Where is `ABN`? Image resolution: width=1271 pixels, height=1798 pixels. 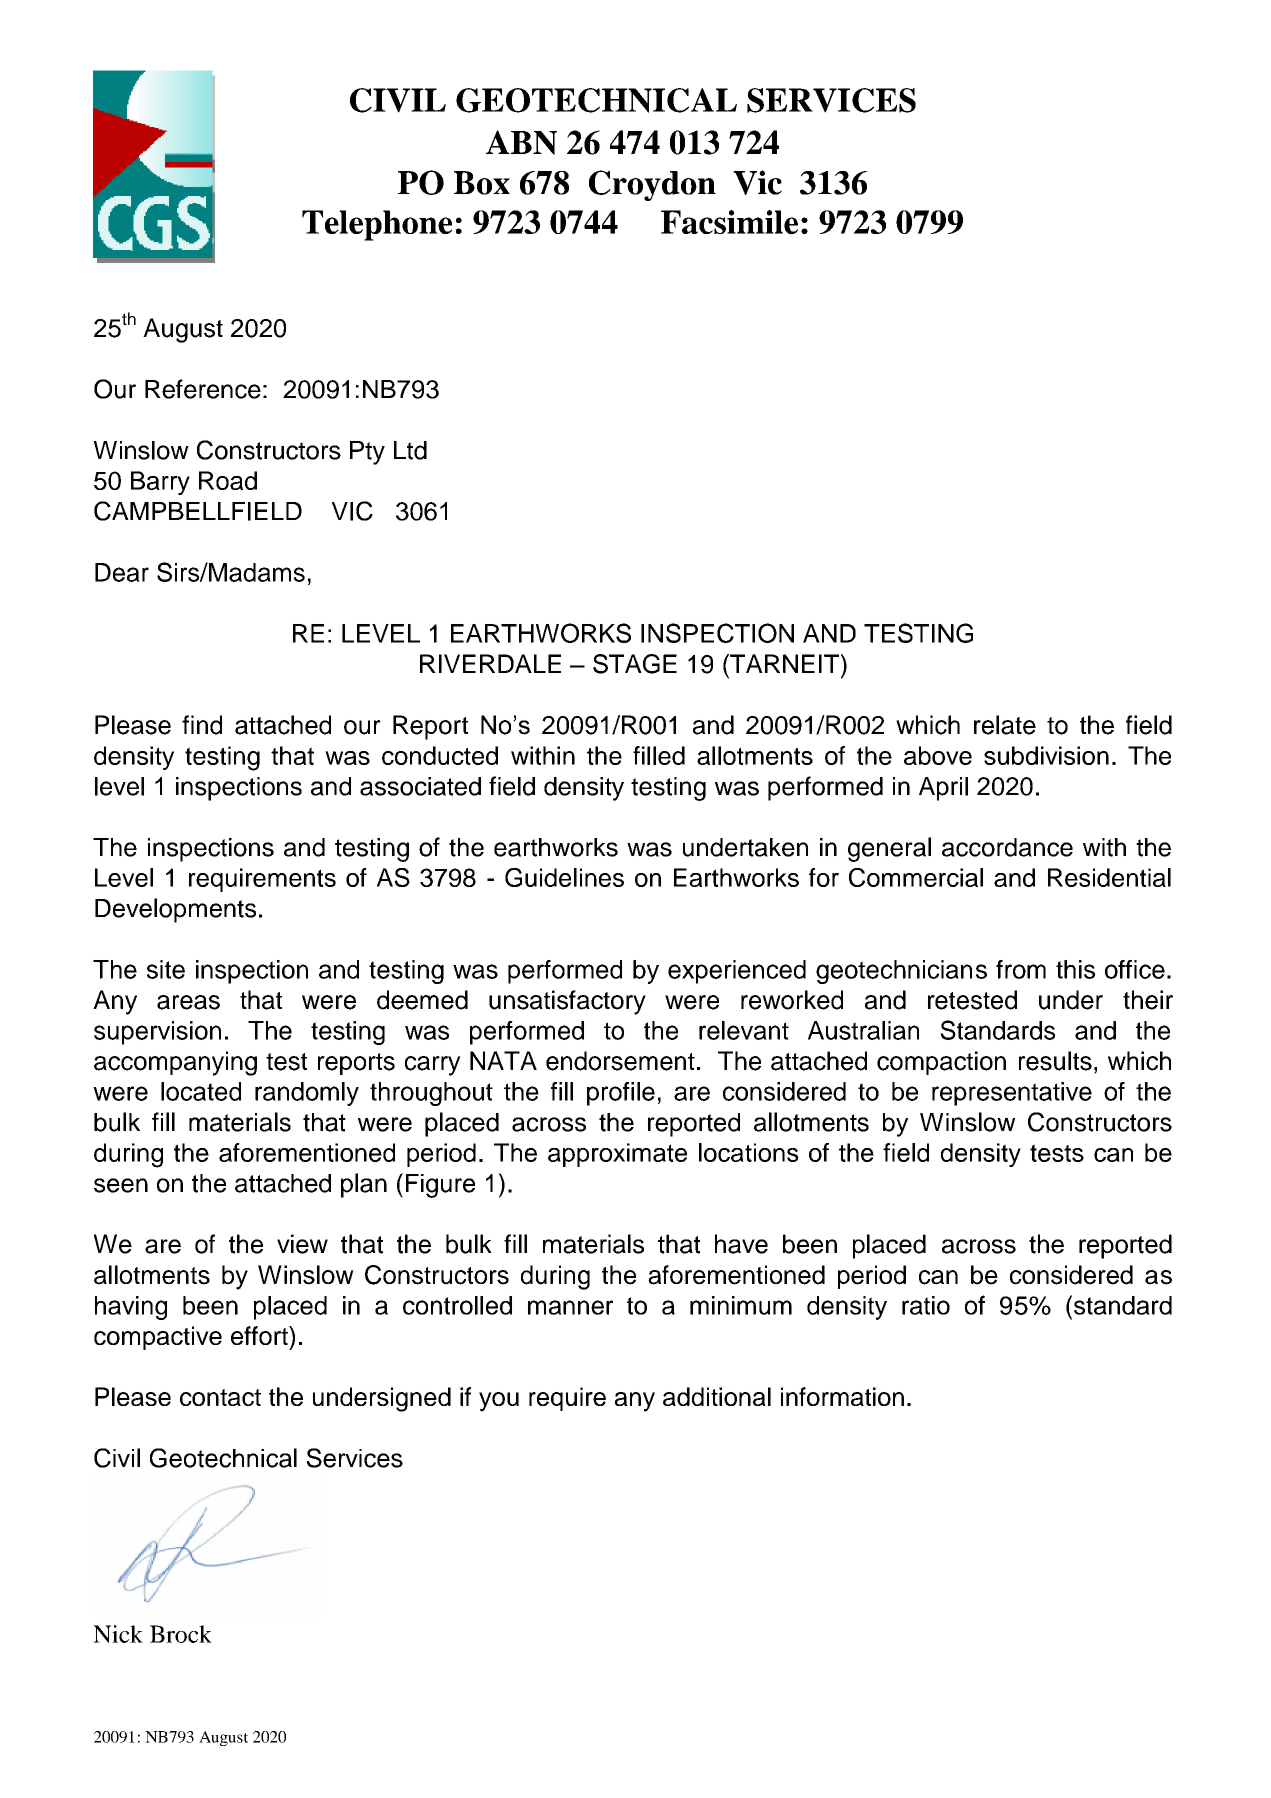 ABN is located at coordinates (521, 142).
